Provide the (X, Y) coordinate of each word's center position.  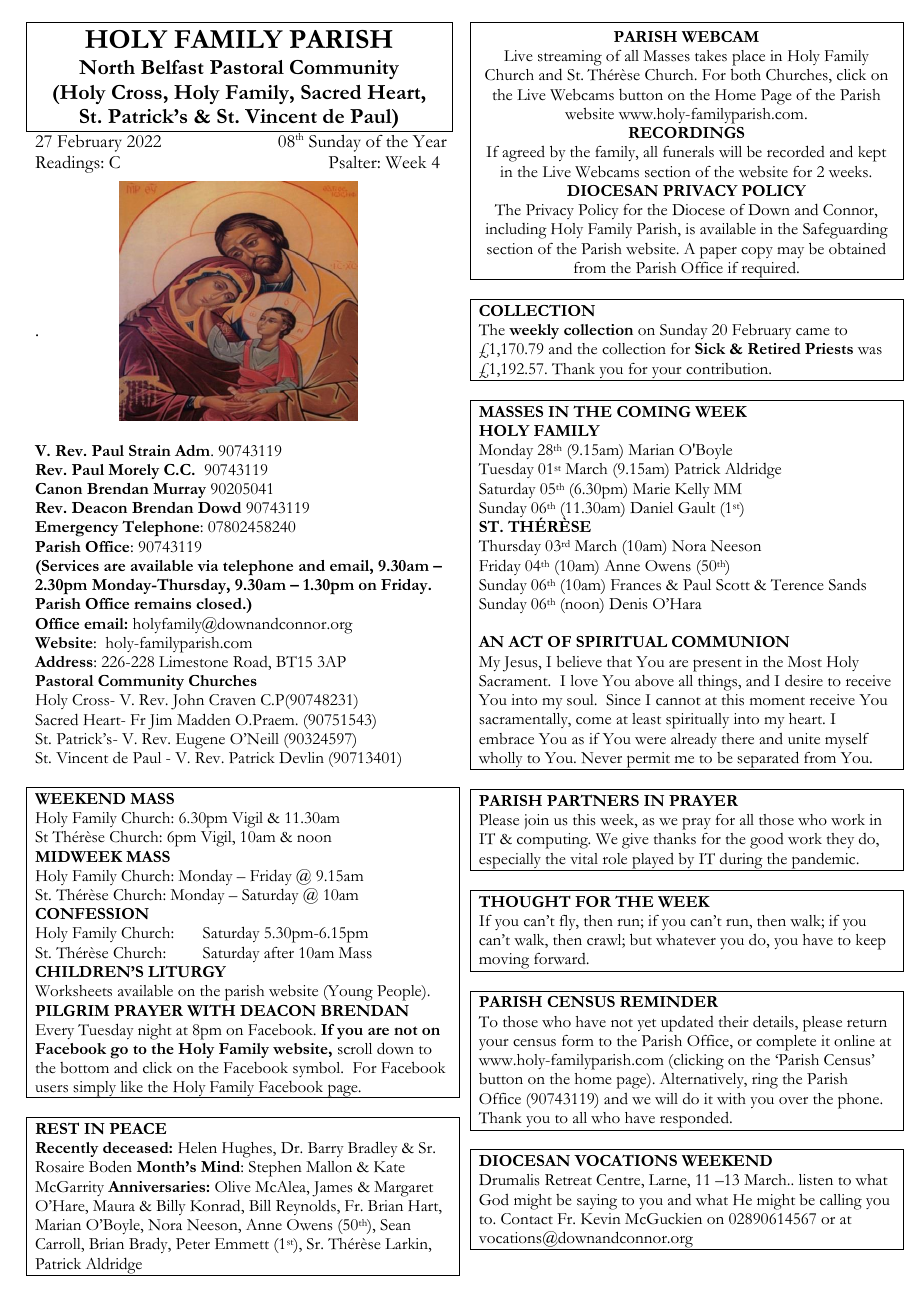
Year (430, 141)
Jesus (521, 664)
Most (805, 662)
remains (162, 603)
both (746, 75)
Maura (114, 1205)
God (494, 1199)
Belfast (172, 67)
